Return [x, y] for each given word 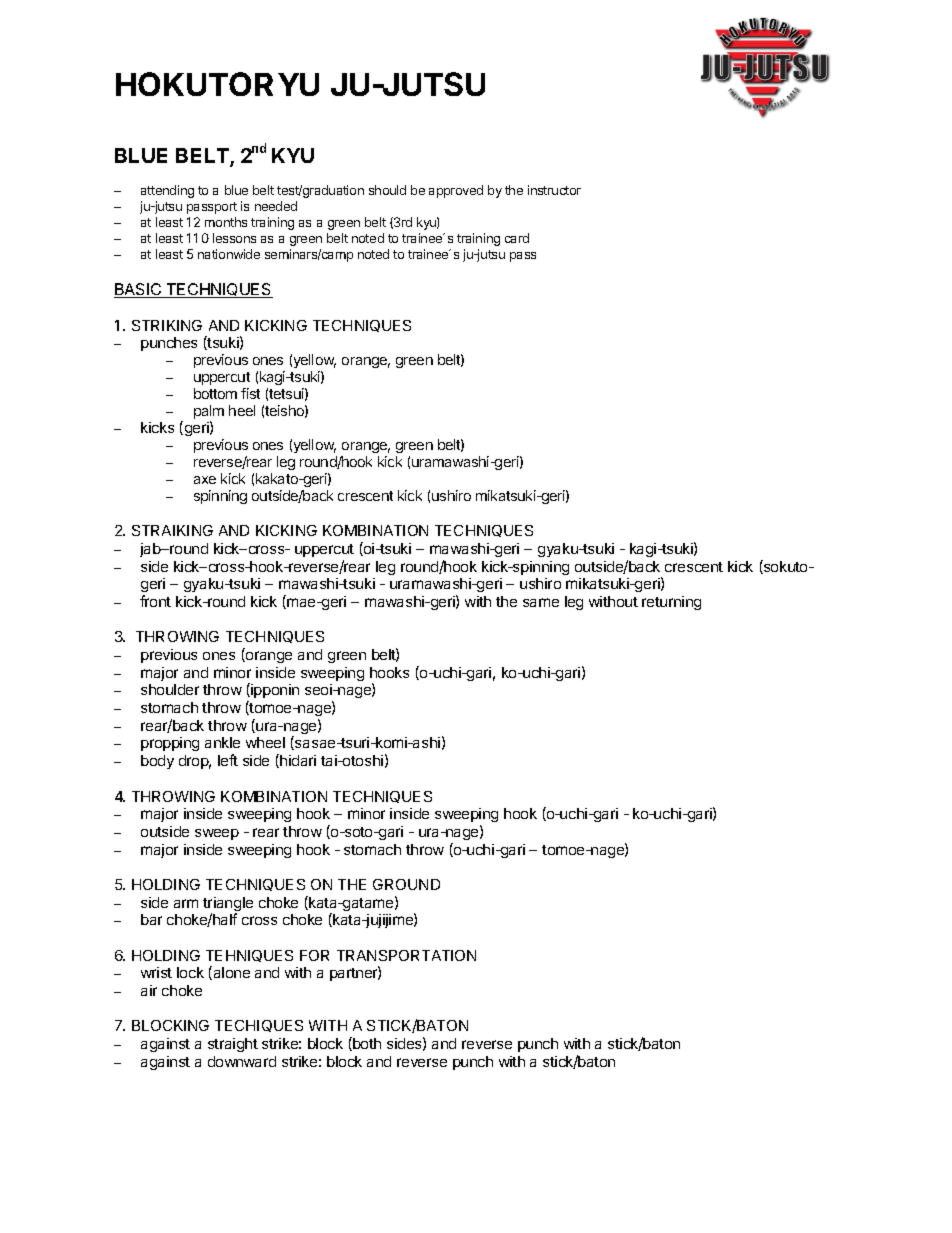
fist [250, 393]
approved [456, 191]
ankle [222, 742]
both [366, 1044]
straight [233, 1045]
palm [209, 413]
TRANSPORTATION [406, 955]
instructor [554, 190]
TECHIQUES [259, 1026]
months [226, 222]
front [155, 601]
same [541, 602]
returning [671, 603]
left [228, 760]
